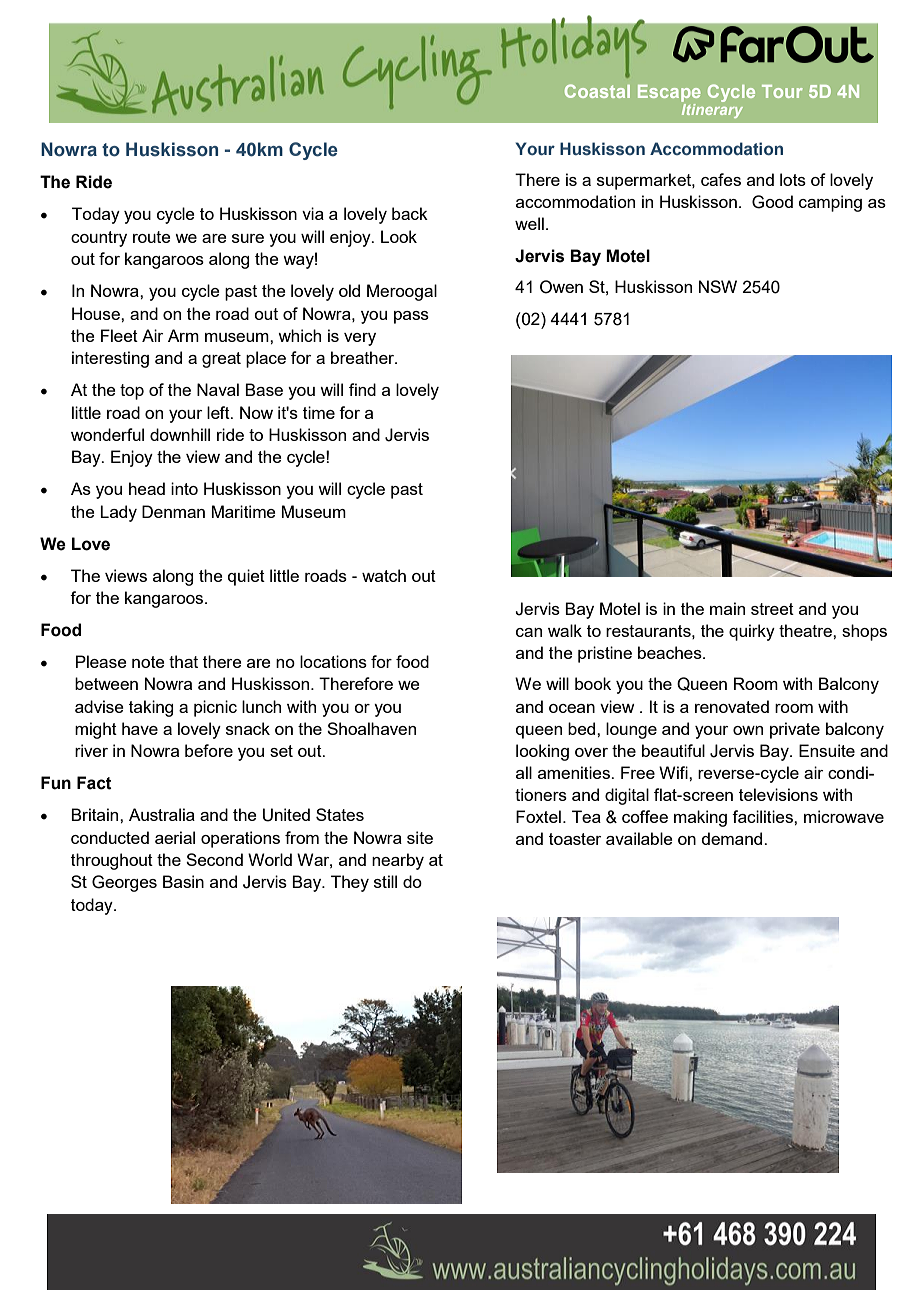  I want to click on breather, so click(364, 357).
